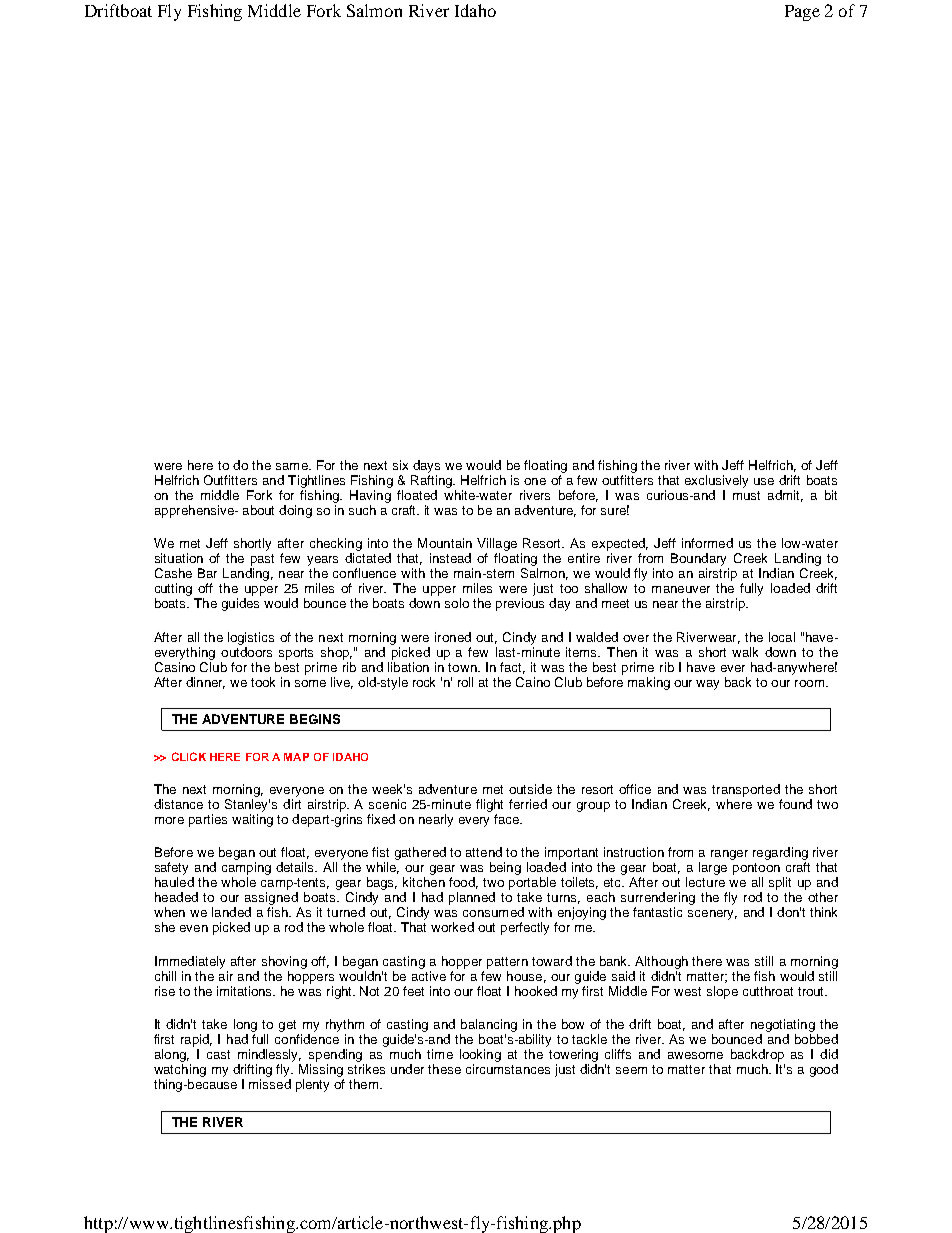 This document has width=952, height=1233. I want to click on mindlessly, so click(269, 1057).
